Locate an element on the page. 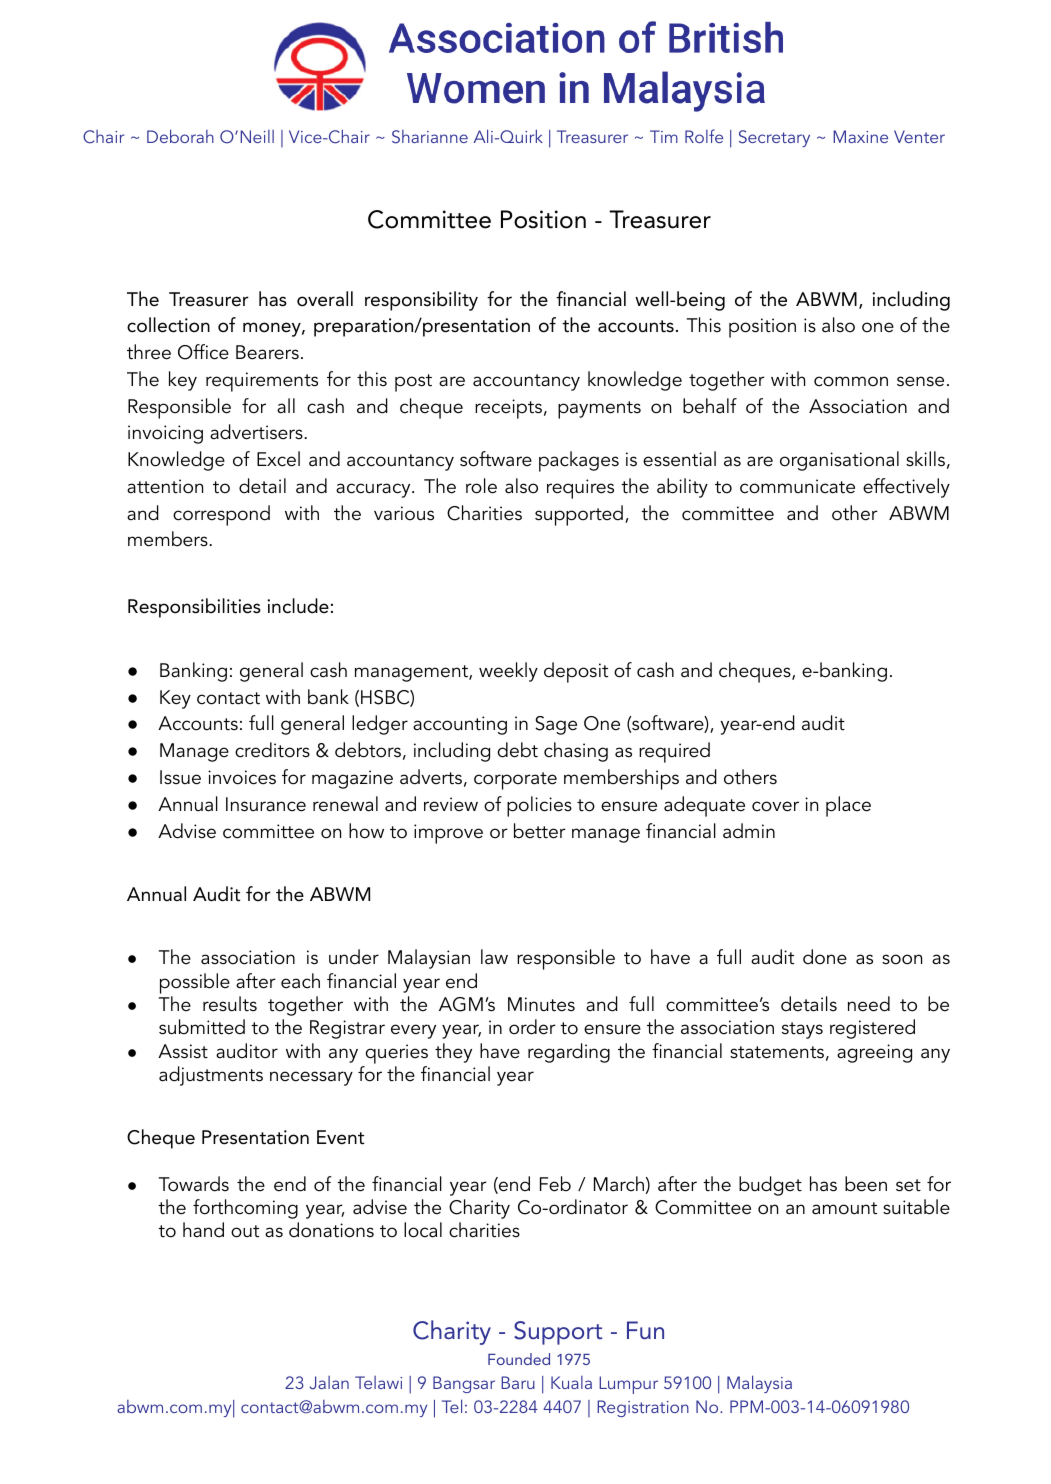 The height and width of the page is (1484, 1051). invoices is located at coordinates (242, 777).
